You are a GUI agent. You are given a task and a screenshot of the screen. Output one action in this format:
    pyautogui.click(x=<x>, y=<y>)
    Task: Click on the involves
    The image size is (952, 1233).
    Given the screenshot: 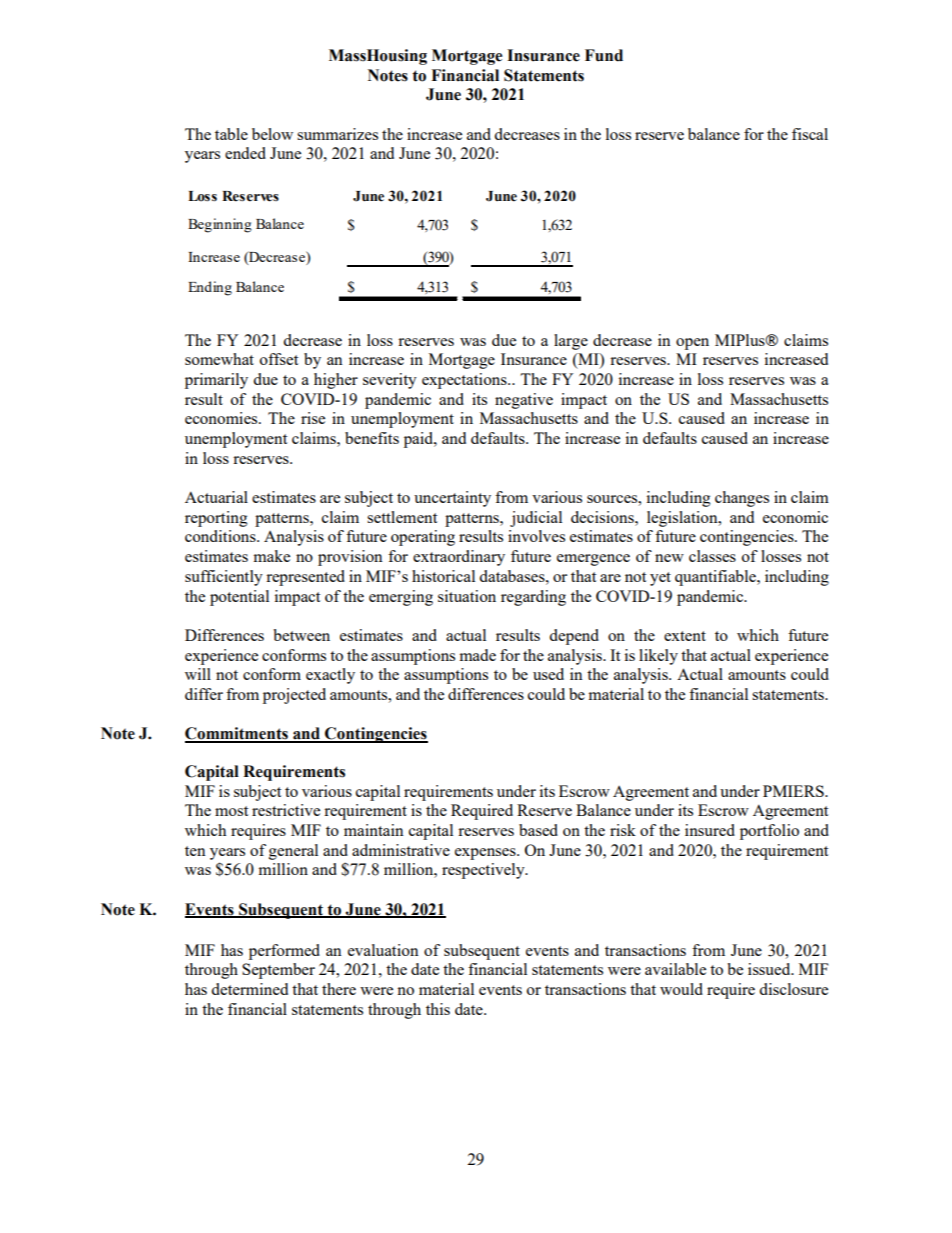 What is the action you would take?
    pyautogui.click(x=536, y=536)
